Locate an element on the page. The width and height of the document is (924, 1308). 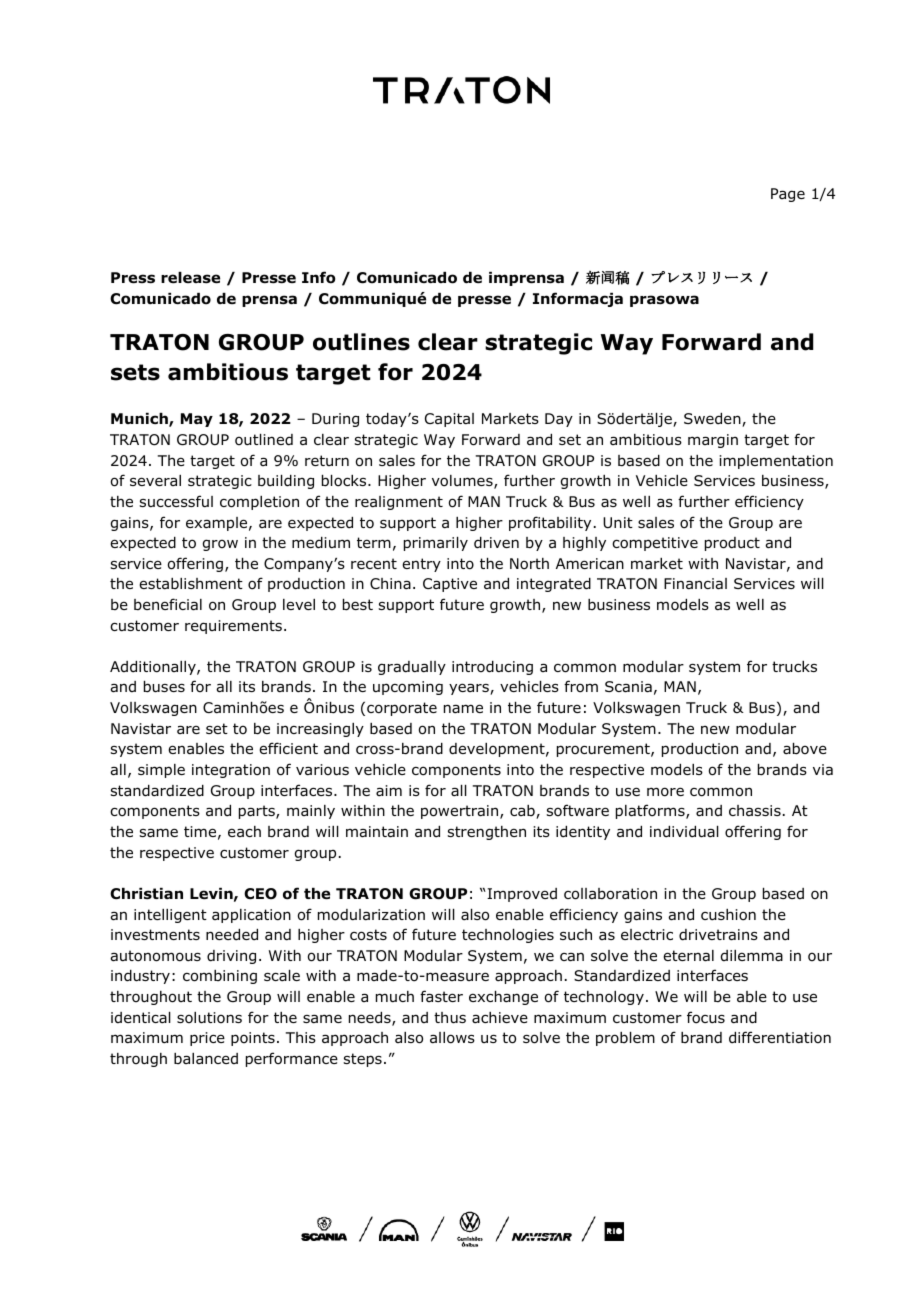
Page is located at coordinates (788, 195).
